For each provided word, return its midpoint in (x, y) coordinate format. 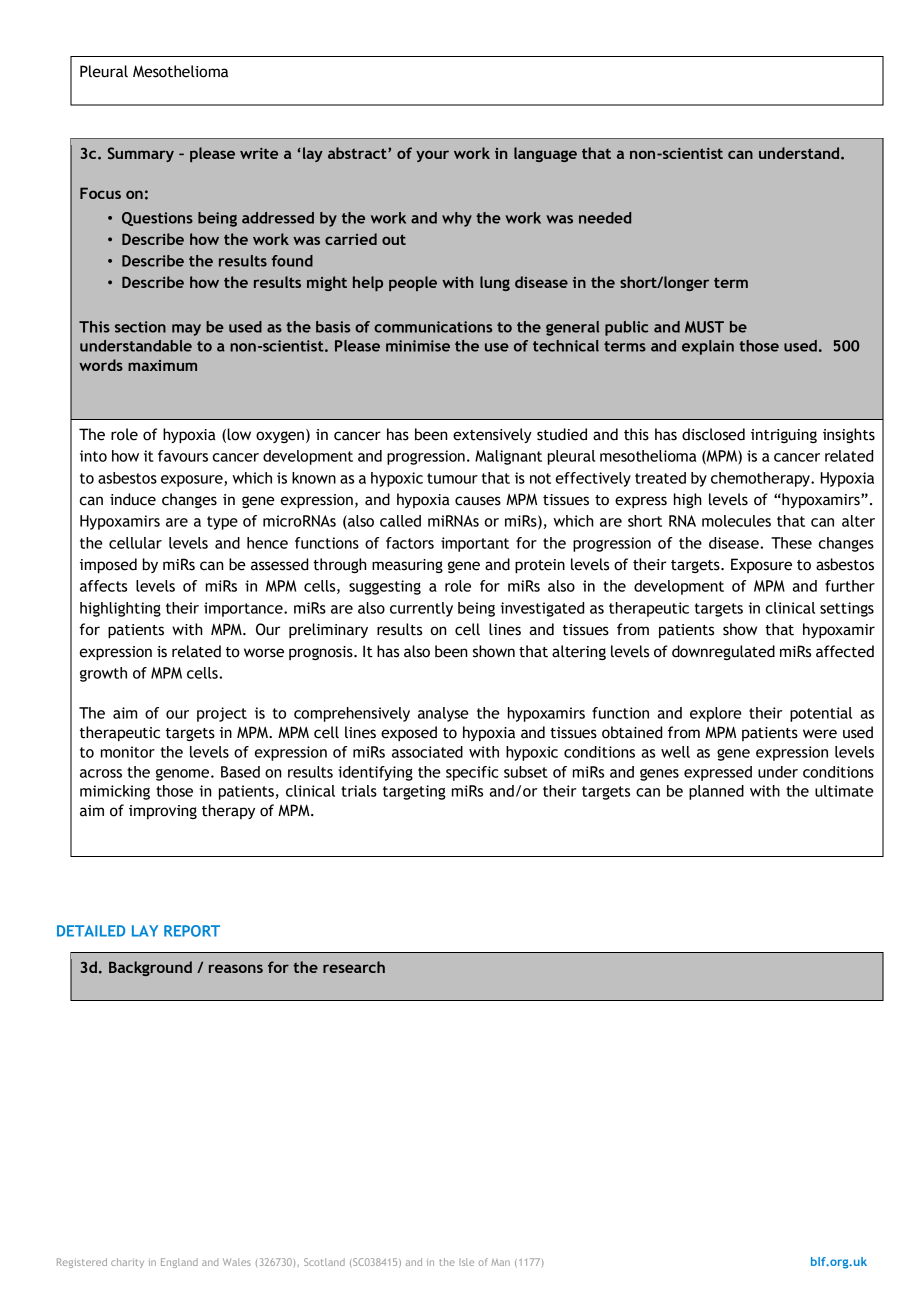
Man (500, 1262)
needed (605, 218)
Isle (467, 1262)
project (222, 714)
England (179, 1263)
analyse (443, 714)
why (457, 219)
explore (716, 714)
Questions (157, 219)
